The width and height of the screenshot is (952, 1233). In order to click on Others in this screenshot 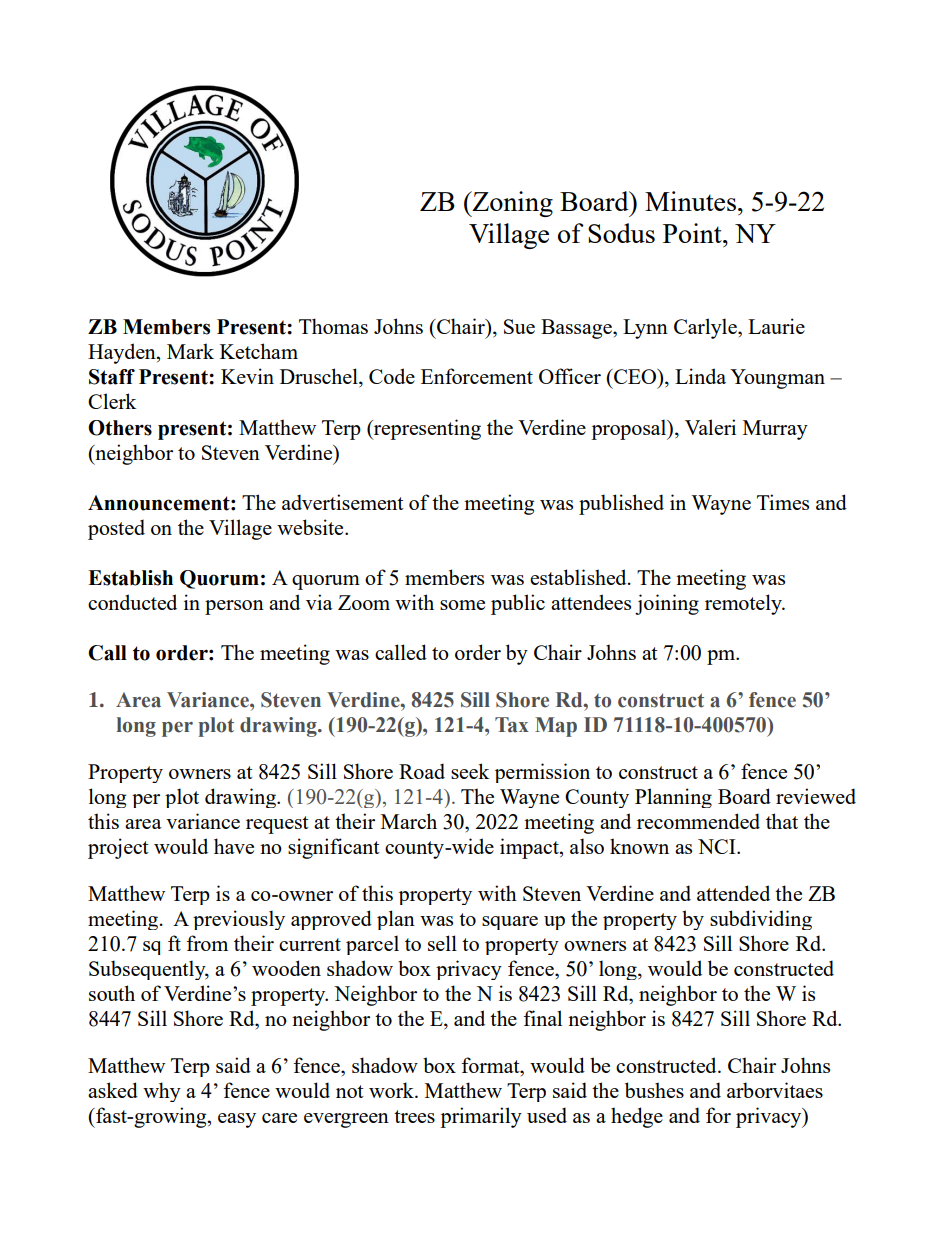, I will do `click(120, 428)`.
